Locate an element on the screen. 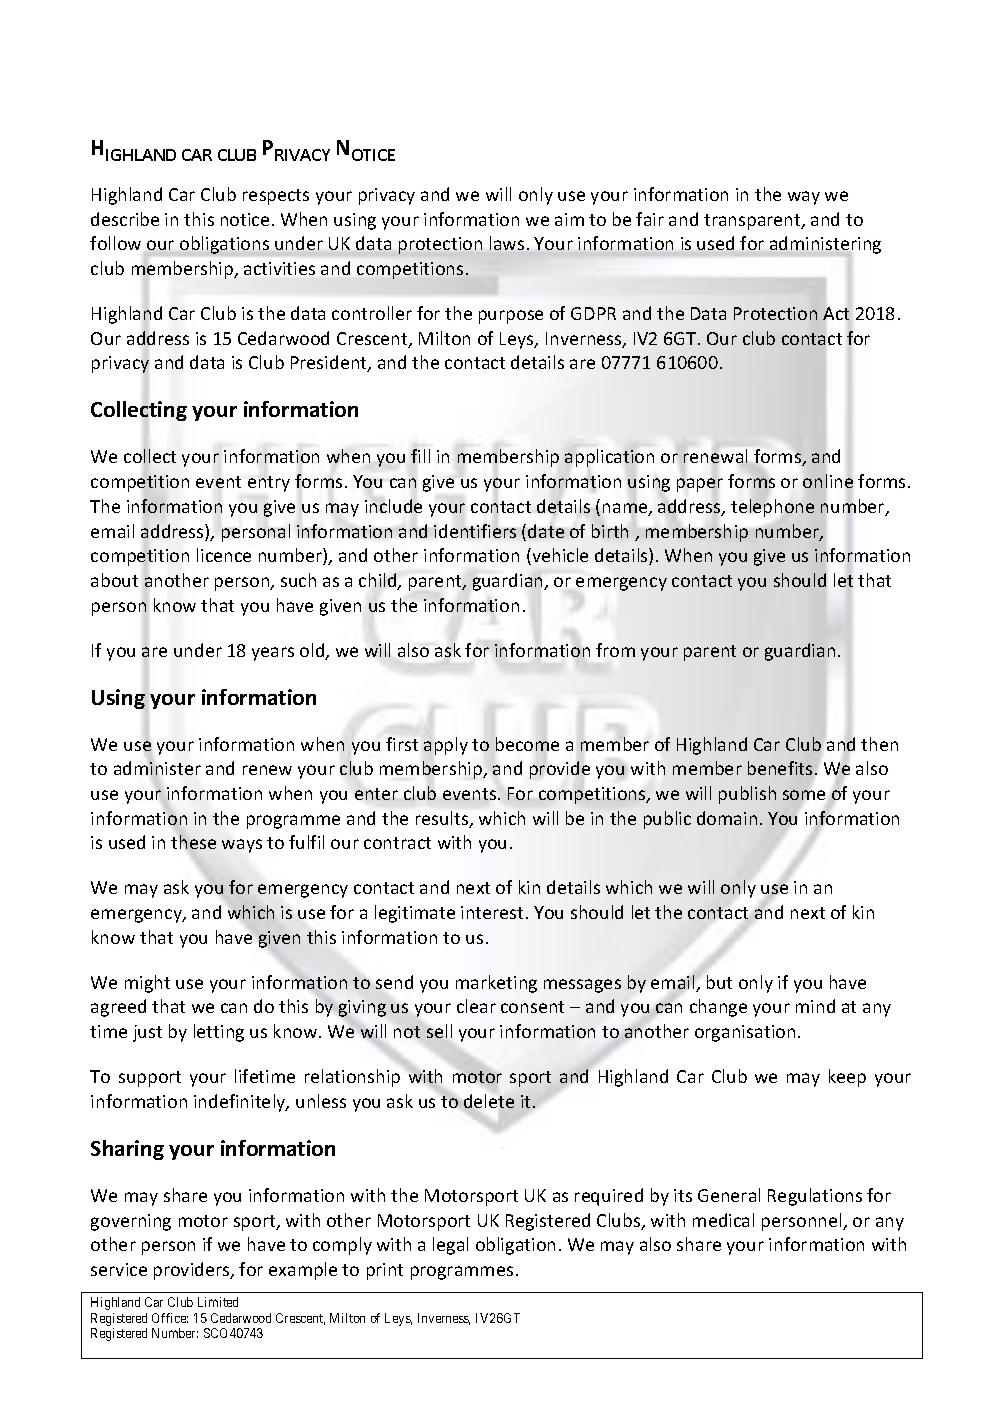 The width and height of the screenshot is (1004, 1420). interest is located at coordinates (492, 912).
